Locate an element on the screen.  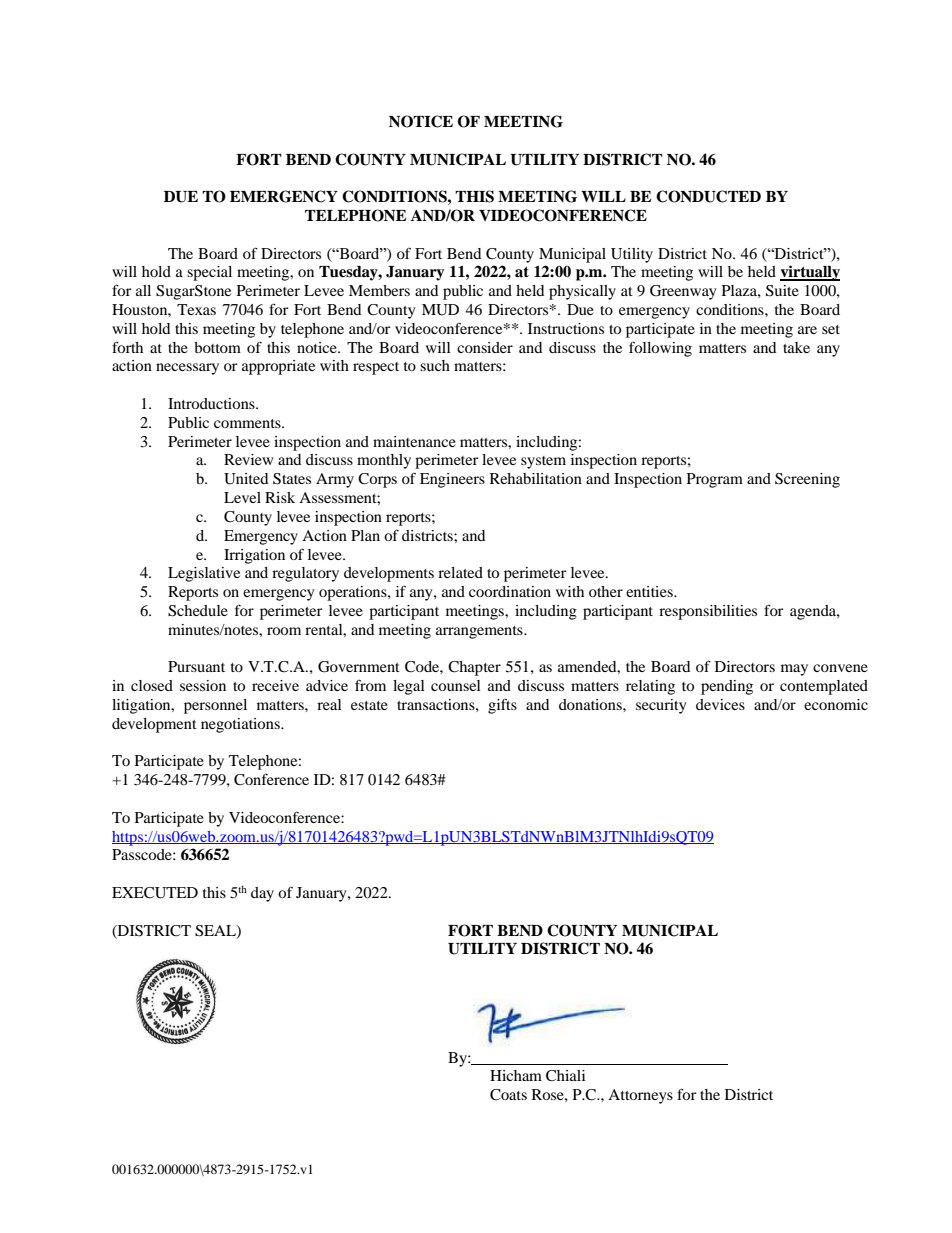
physically is located at coordinates (582, 292).
